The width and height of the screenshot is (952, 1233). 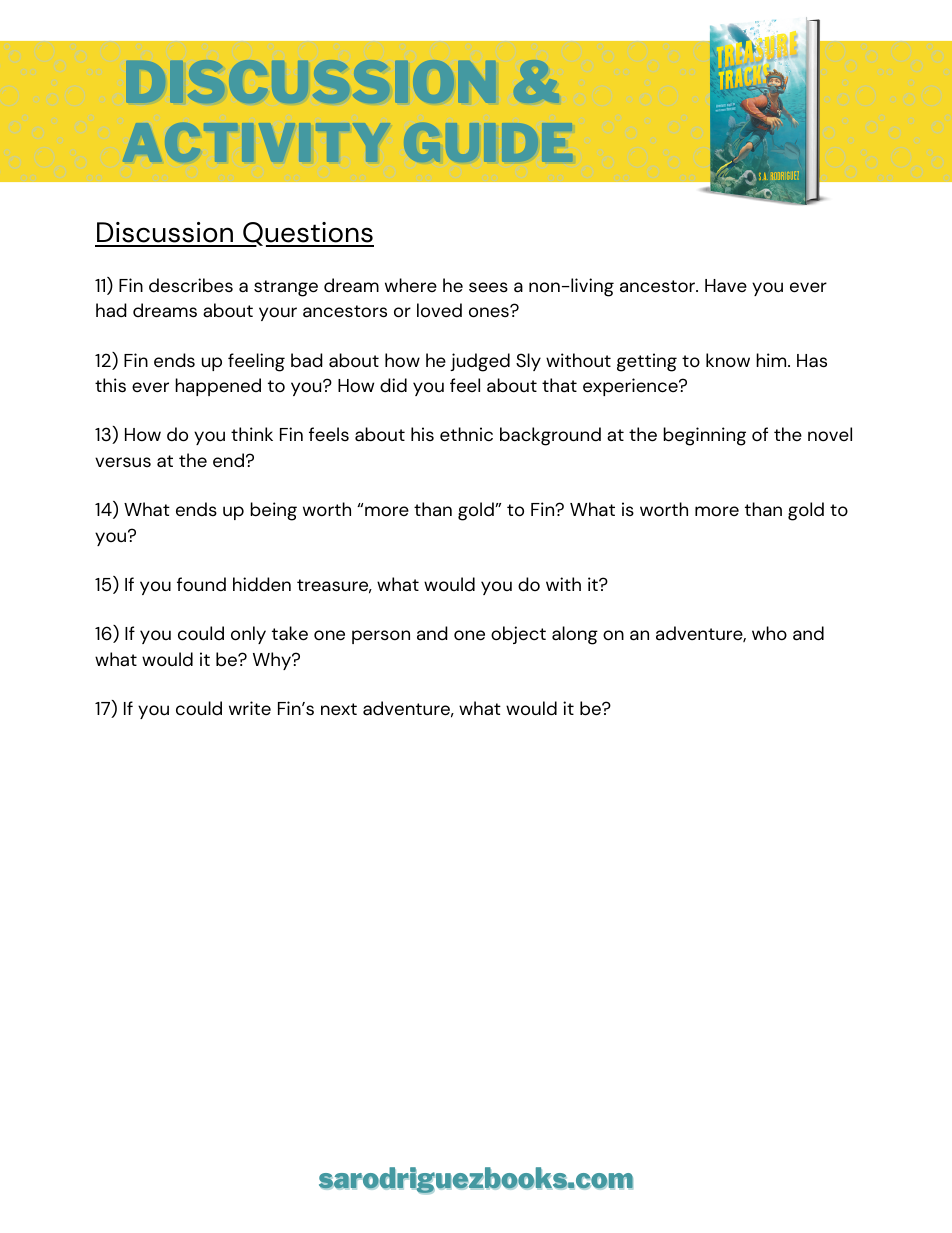 I want to click on judged, so click(x=480, y=362).
